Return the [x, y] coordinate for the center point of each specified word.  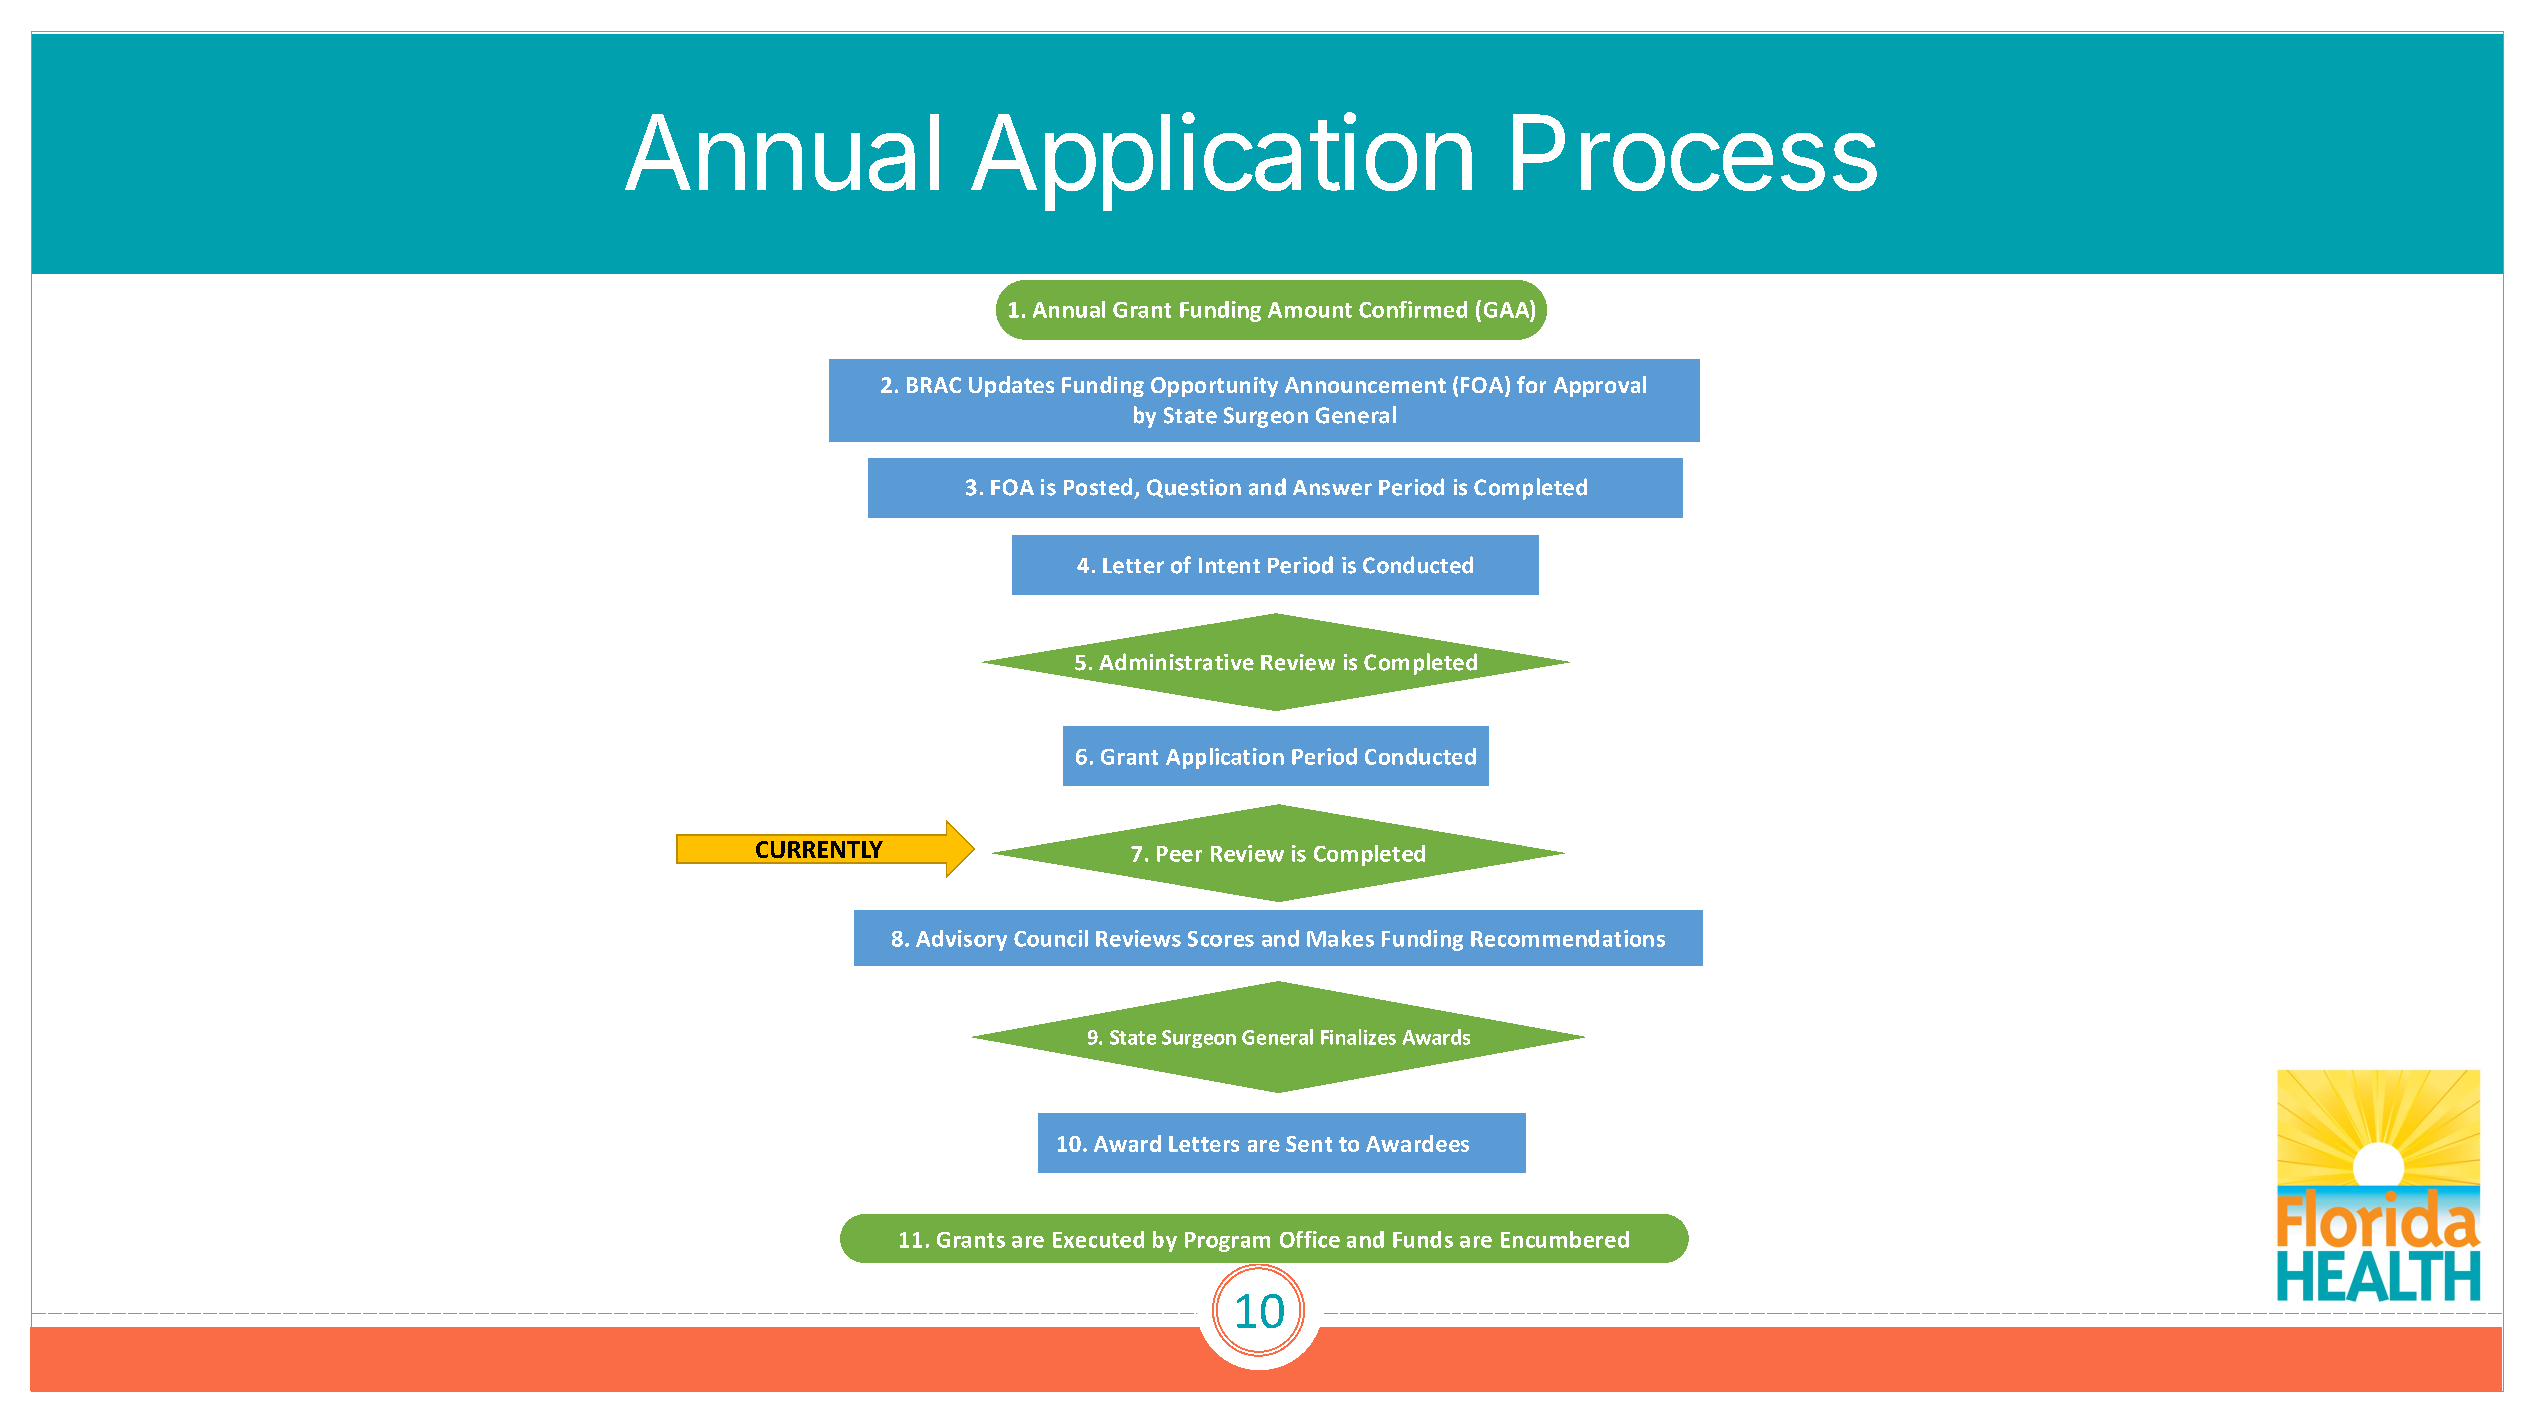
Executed [1098, 1239]
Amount [1310, 310]
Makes [1340, 938]
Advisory [961, 940]
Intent [1229, 566]
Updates [1011, 386]
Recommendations [1568, 938]
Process [1695, 152]
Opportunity [1214, 387]
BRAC [934, 385]
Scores [1221, 939]
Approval [1600, 386]
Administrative [1176, 662]
